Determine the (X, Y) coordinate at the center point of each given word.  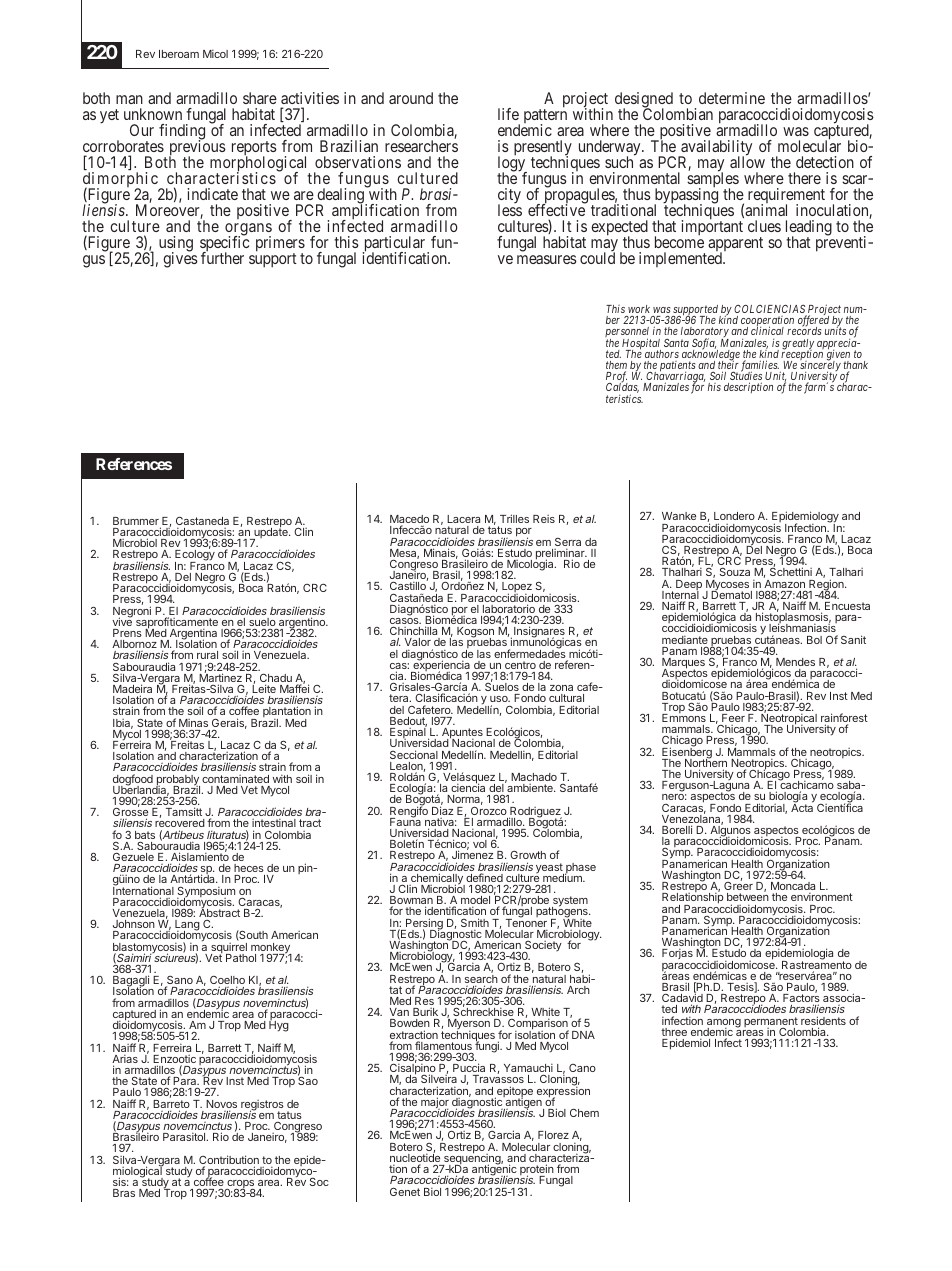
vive (122, 621)
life (508, 114)
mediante (685, 639)
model (475, 901)
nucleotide (415, 1158)
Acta (802, 807)
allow (747, 161)
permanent (771, 1023)
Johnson (134, 924)
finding (182, 133)
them (616, 366)
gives (180, 259)
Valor (418, 644)
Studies (746, 377)
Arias (125, 1060)
